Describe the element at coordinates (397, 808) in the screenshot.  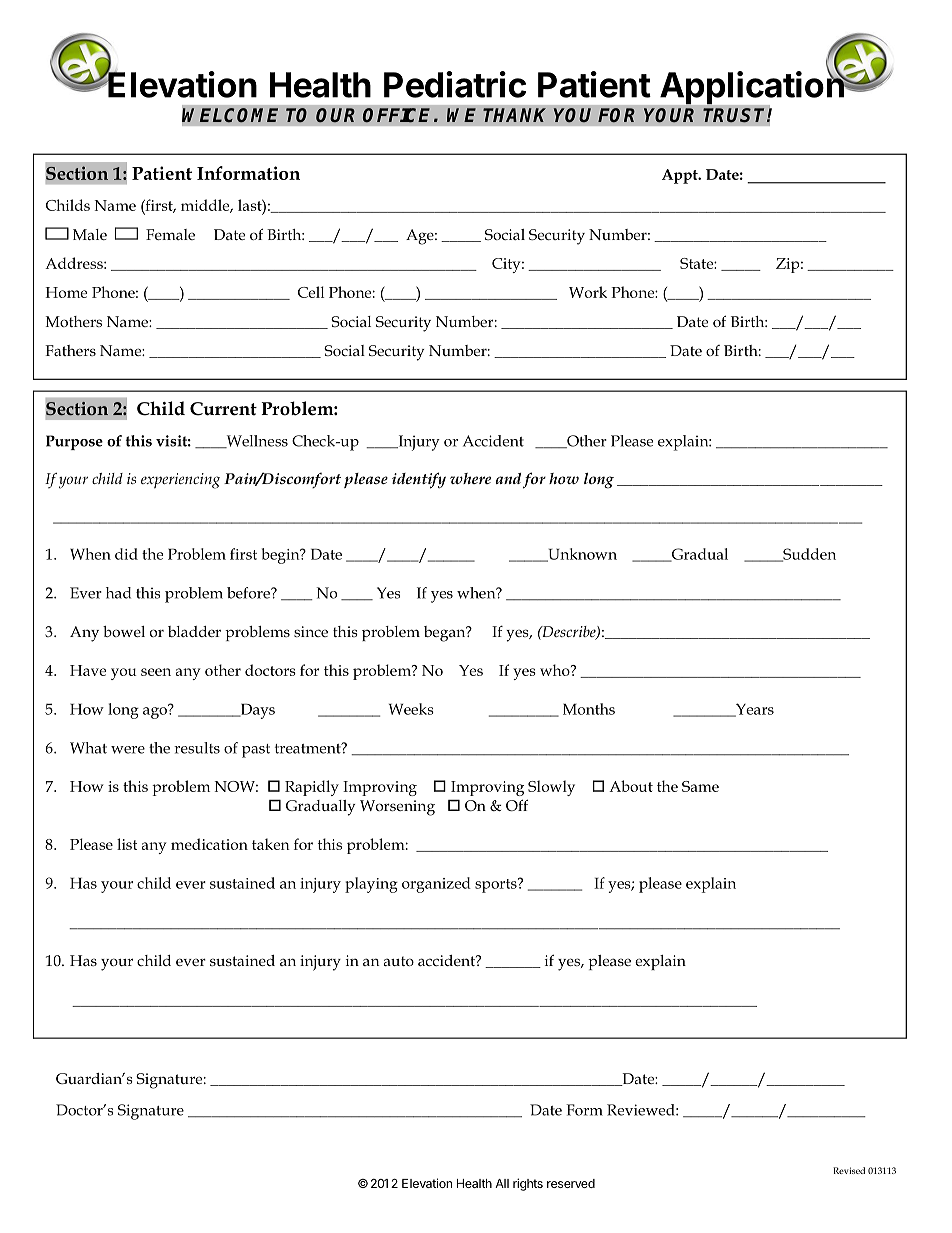
I see `Worsening` at that location.
